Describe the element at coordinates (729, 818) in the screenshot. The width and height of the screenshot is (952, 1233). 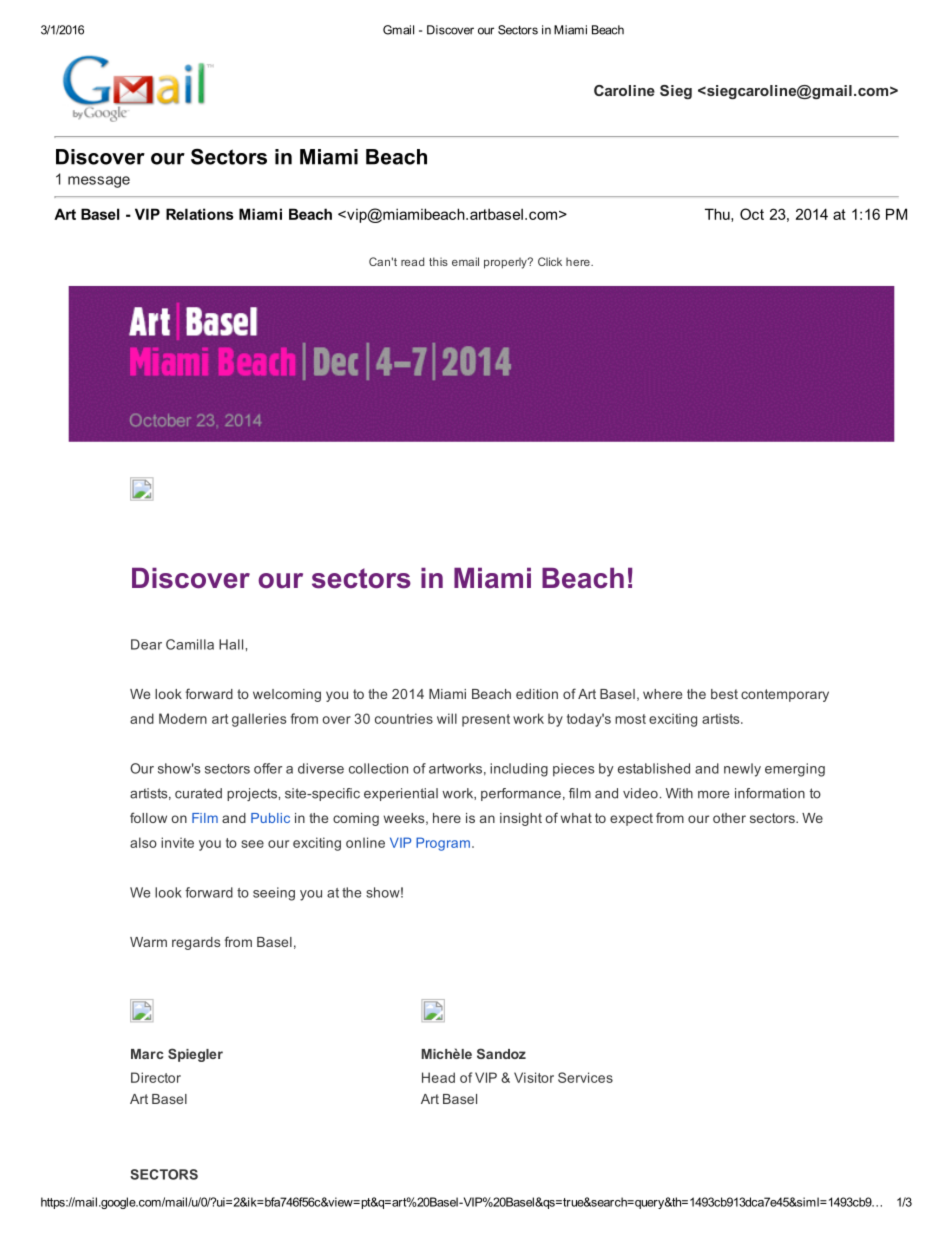
I see `other` at that location.
